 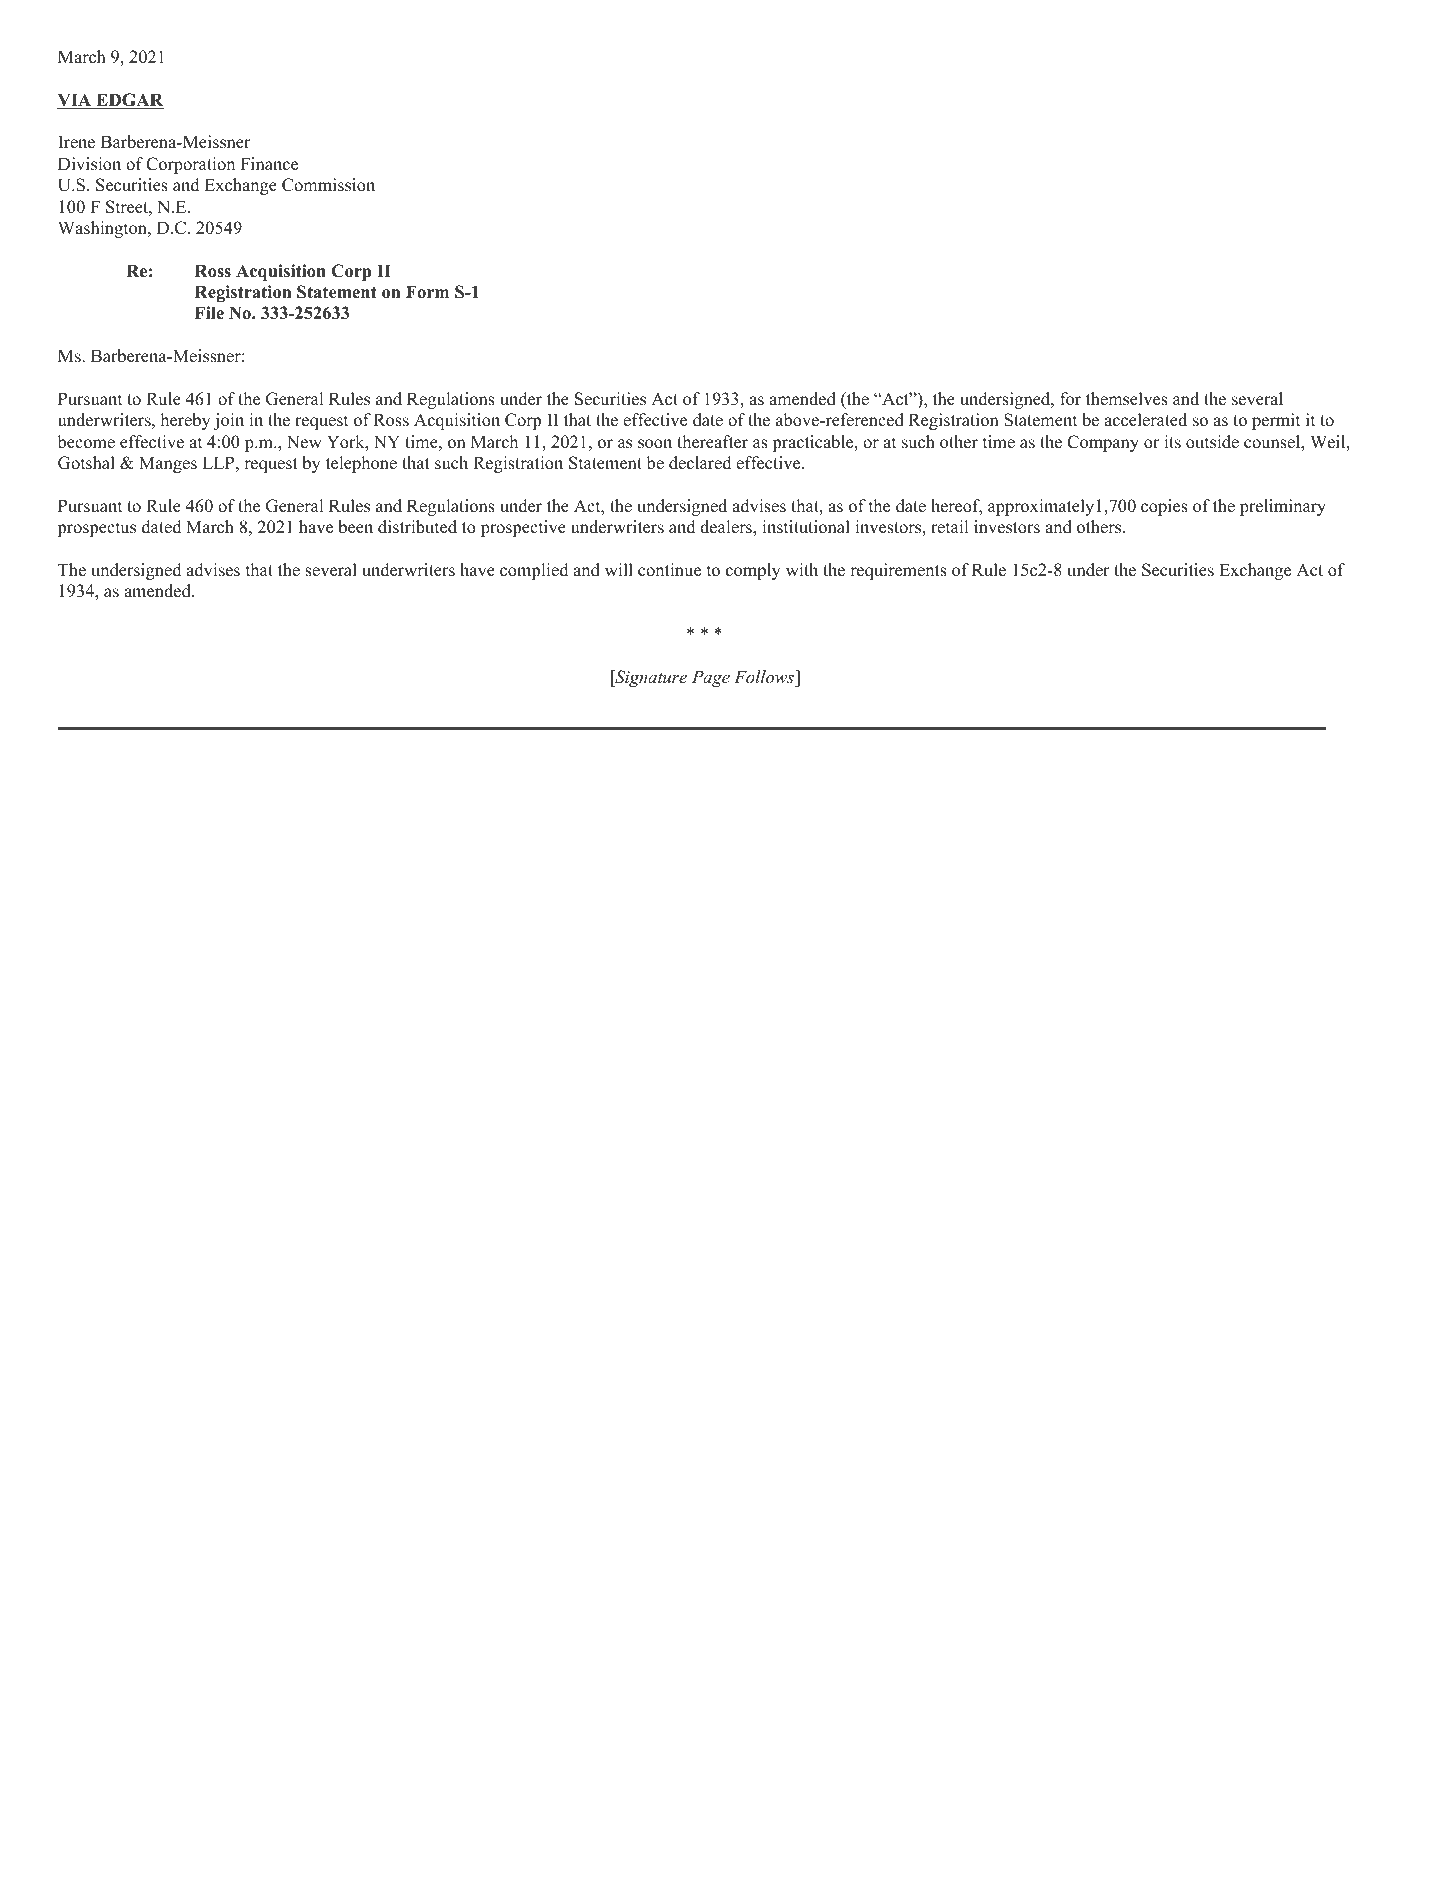 I want to click on Commission, so click(x=328, y=185).
